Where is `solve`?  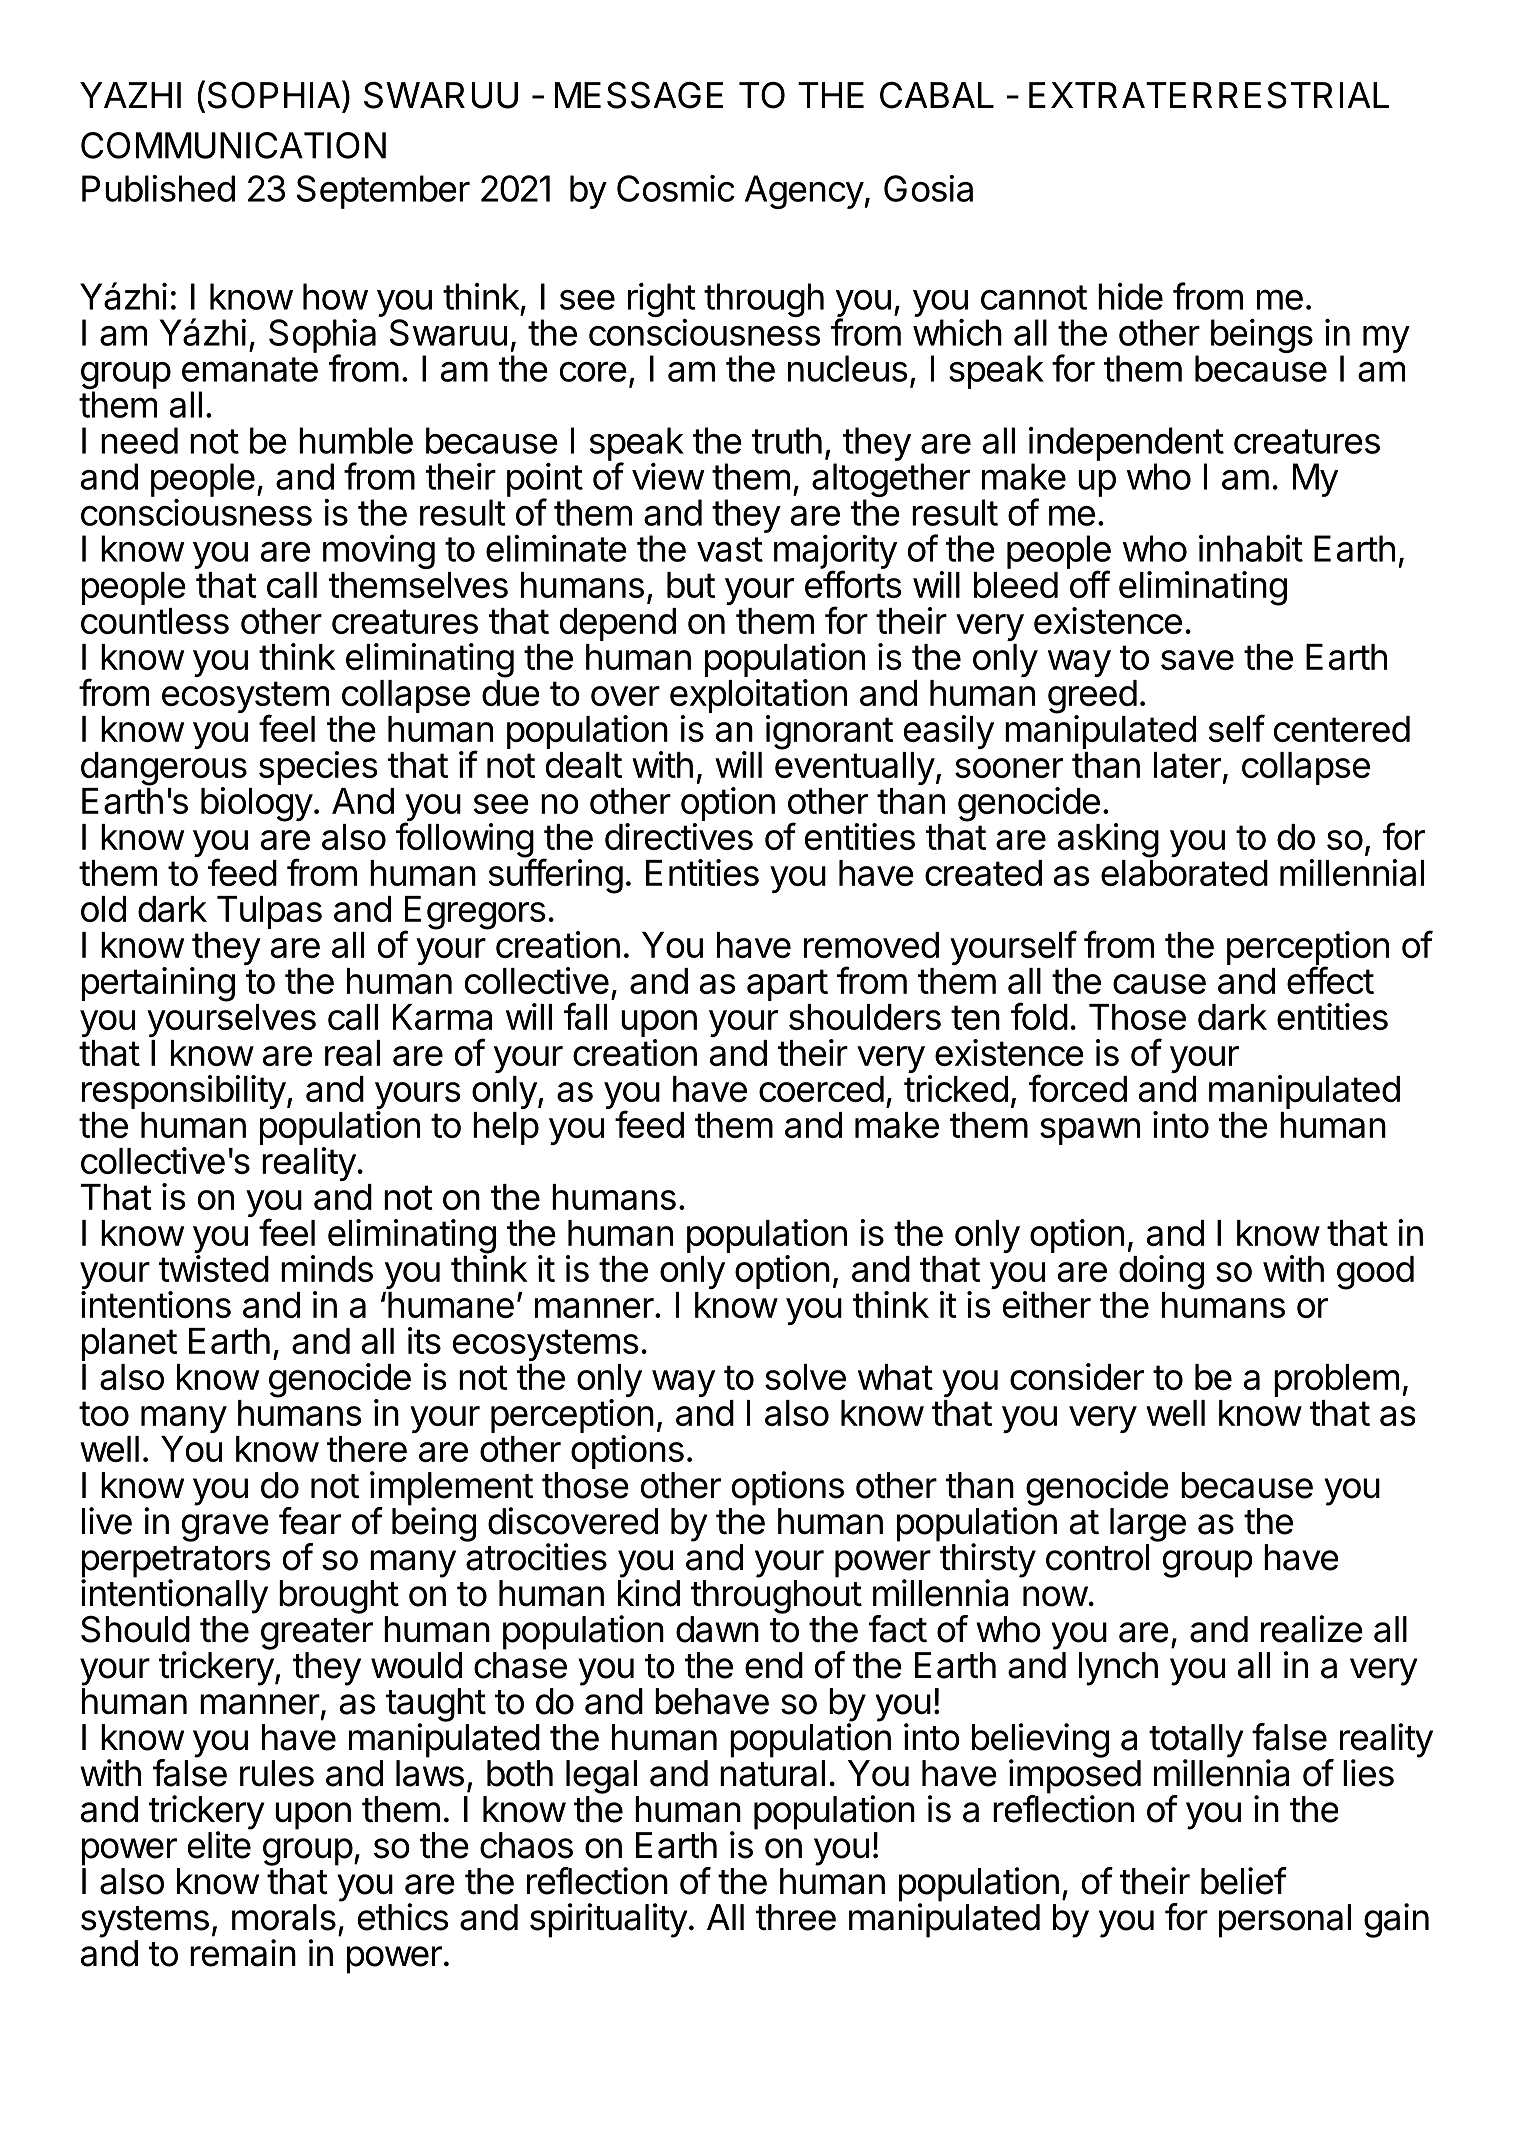 solve is located at coordinates (805, 1377).
